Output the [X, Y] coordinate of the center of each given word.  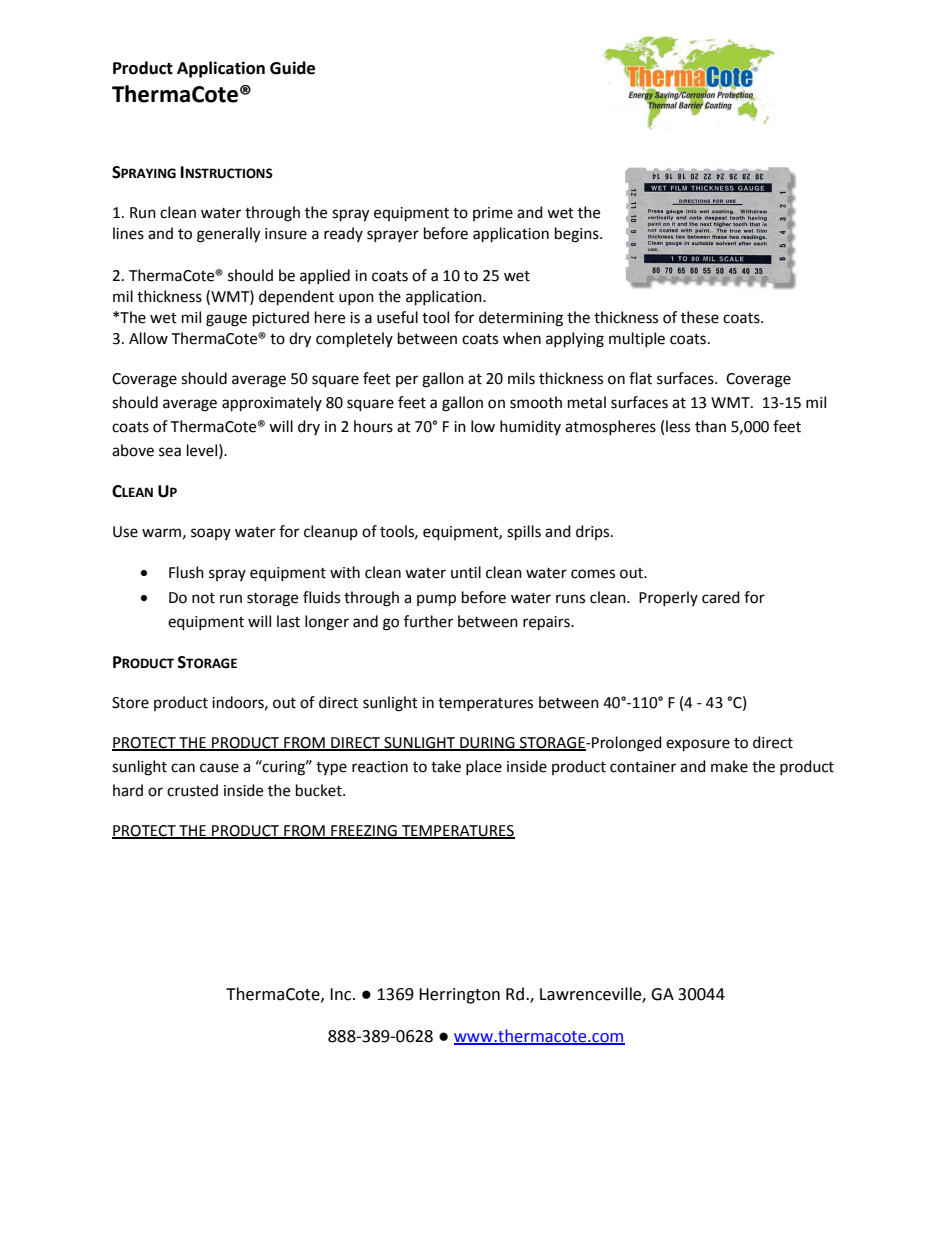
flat [640, 378]
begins [578, 235]
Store [130, 703]
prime [493, 214]
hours [373, 426]
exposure [698, 745]
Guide [292, 68]
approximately [272, 404]
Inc [342, 994]
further [428, 621]
